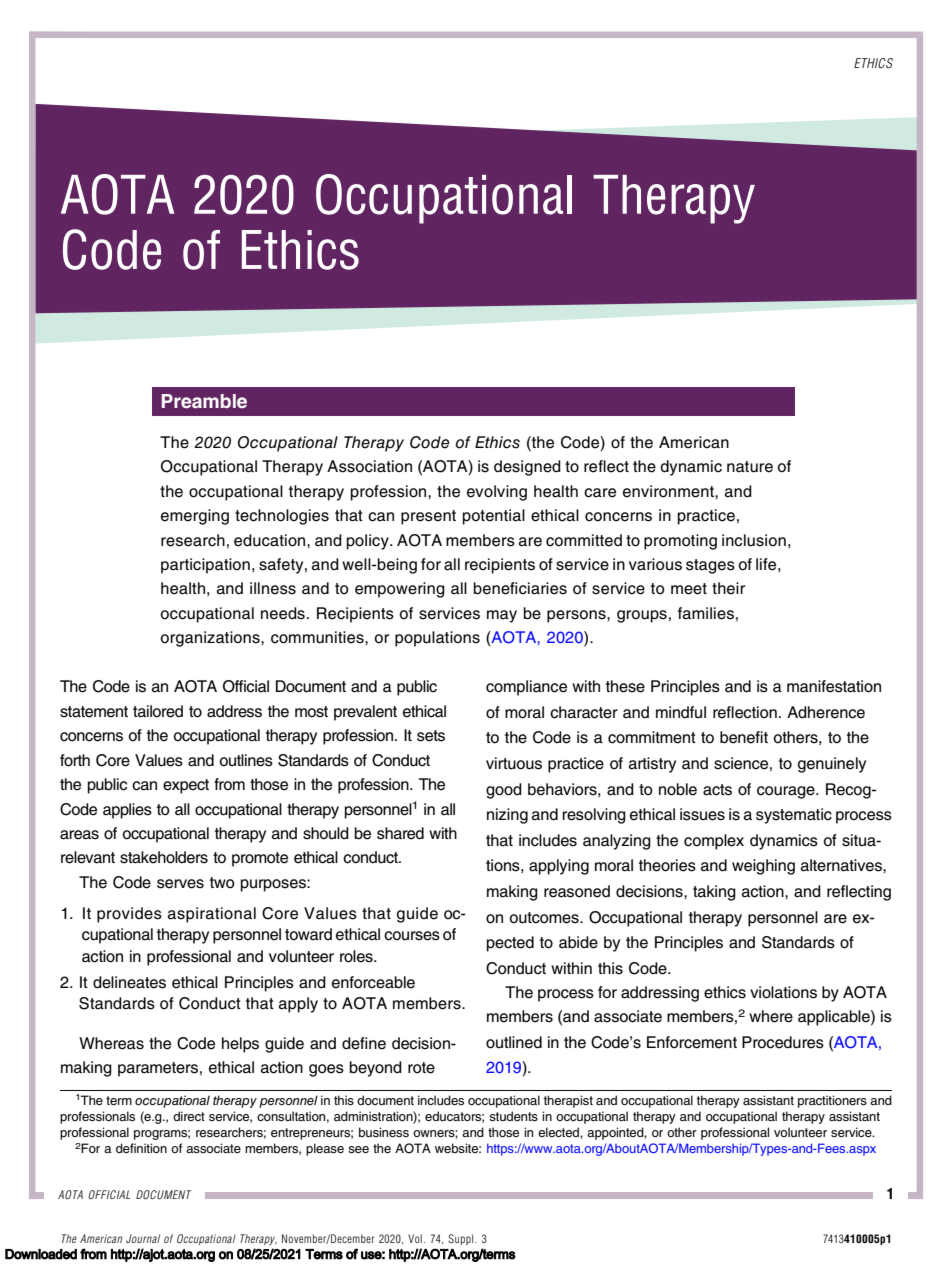 The width and height of the screenshot is (952, 1275). What do you see at coordinates (204, 401) in the screenshot?
I see `Preamble` at bounding box center [204, 401].
